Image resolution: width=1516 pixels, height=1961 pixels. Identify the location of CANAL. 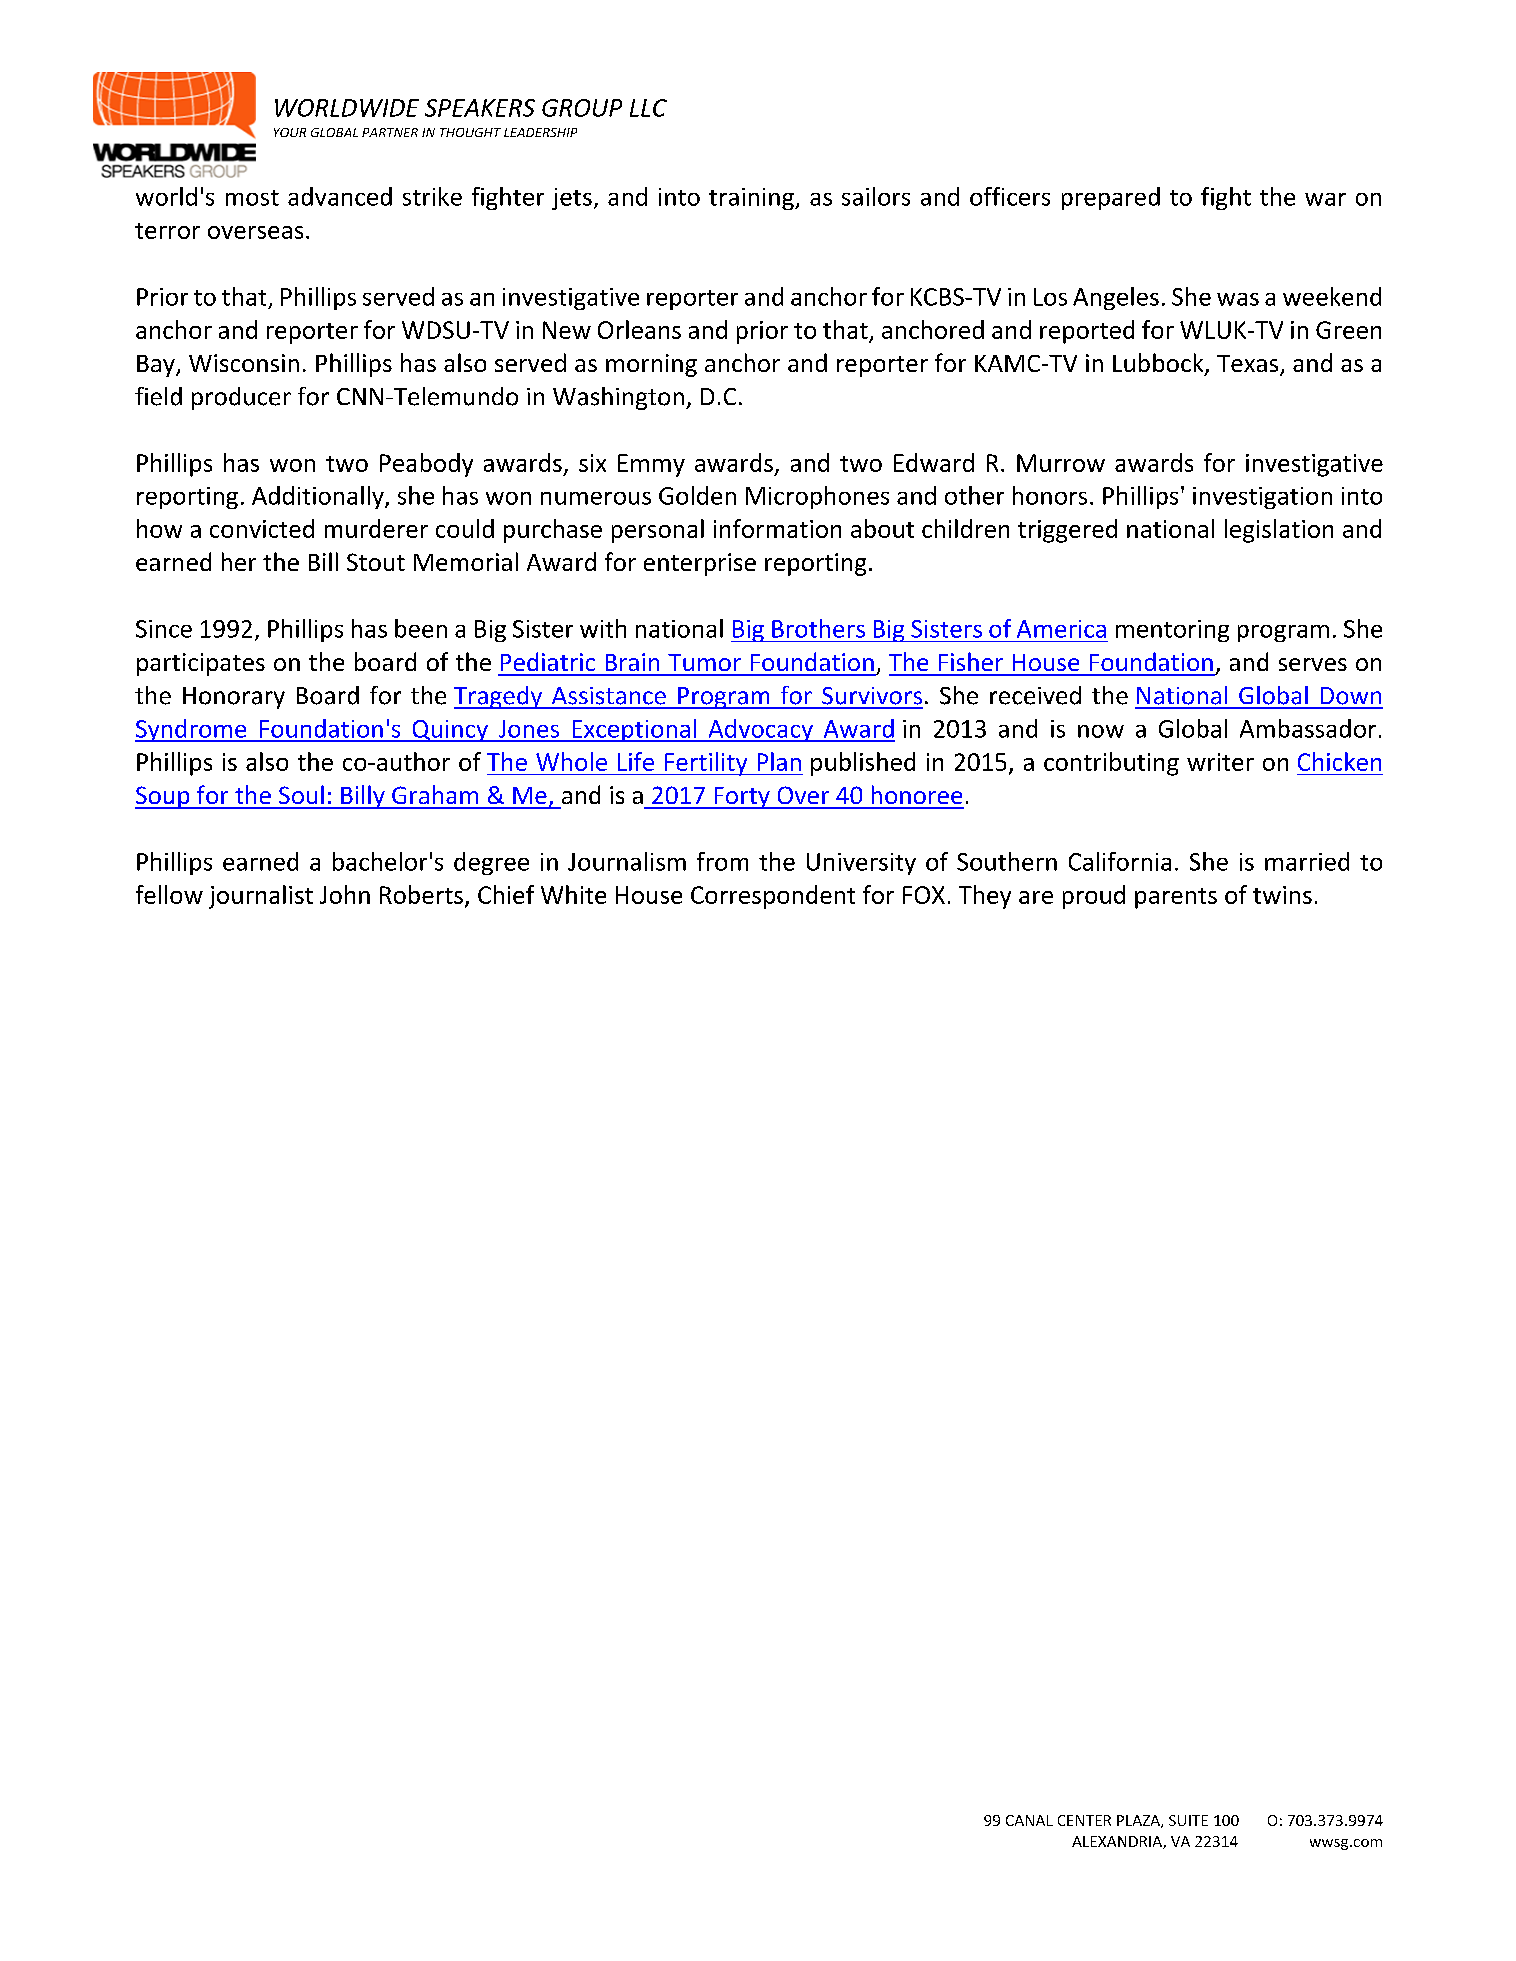
(1029, 1820).
